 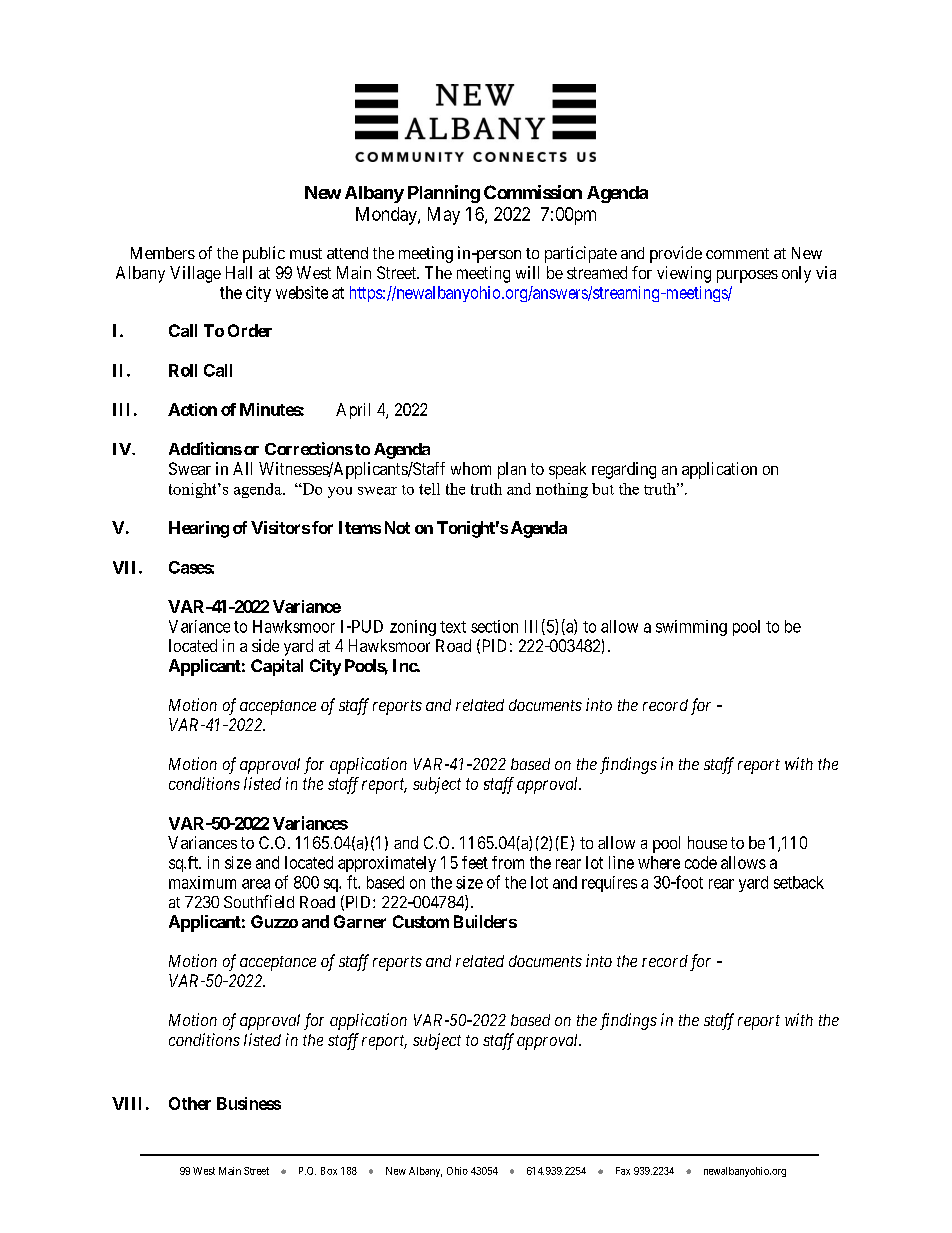 I want to click on Capital, so click(x=277, y=667).
